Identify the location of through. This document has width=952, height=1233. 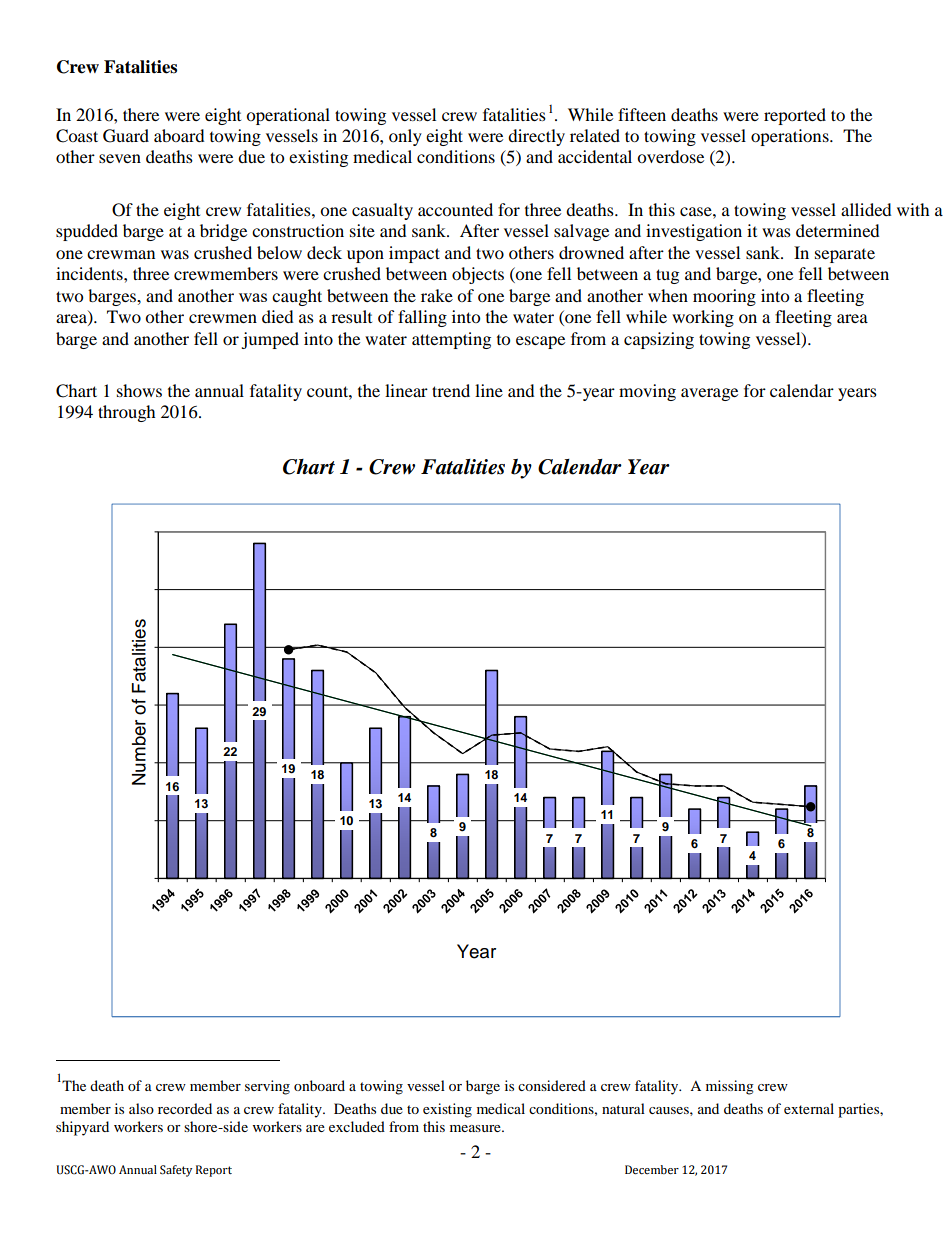
(127, 413).
